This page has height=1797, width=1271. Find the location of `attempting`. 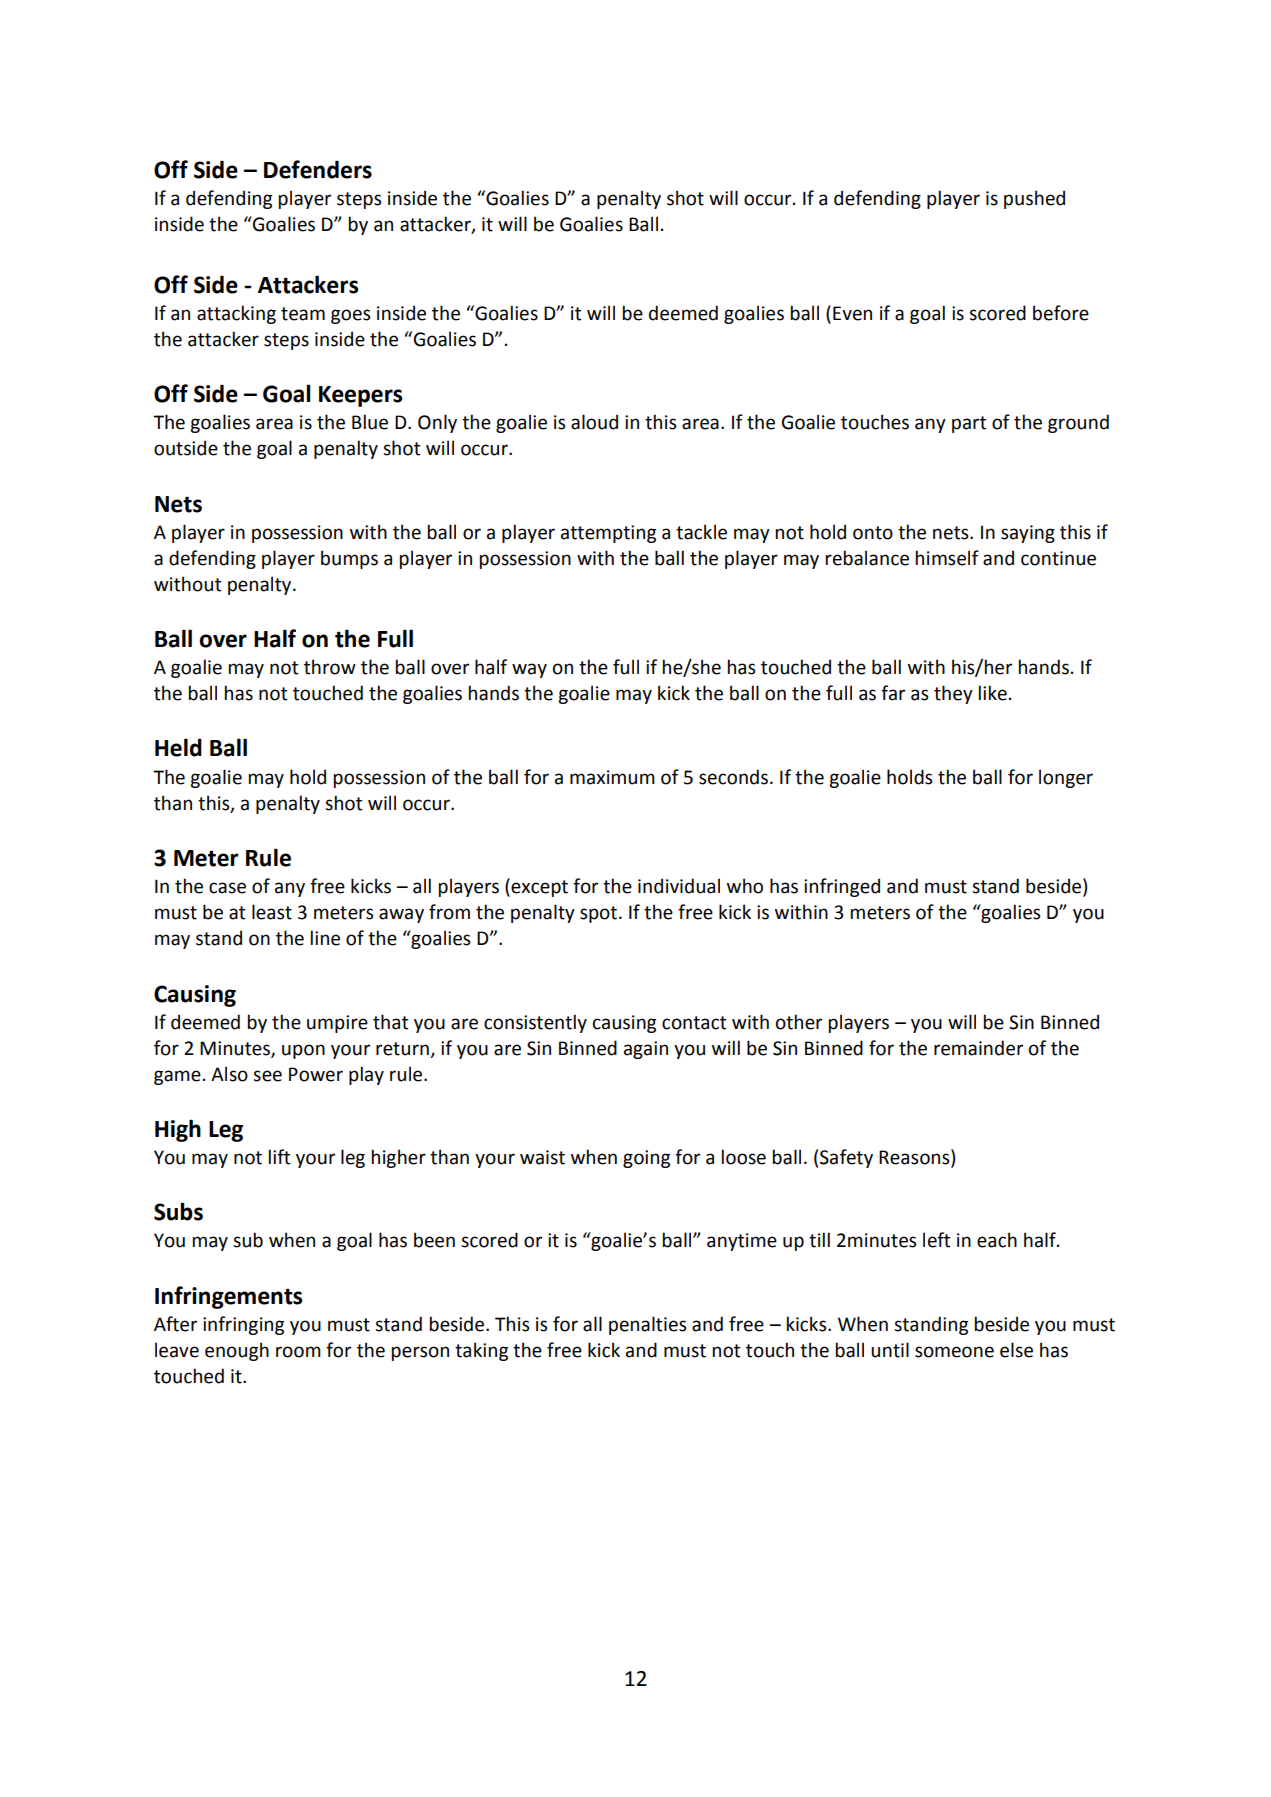

attempting is located at coordinates (608, 534).
